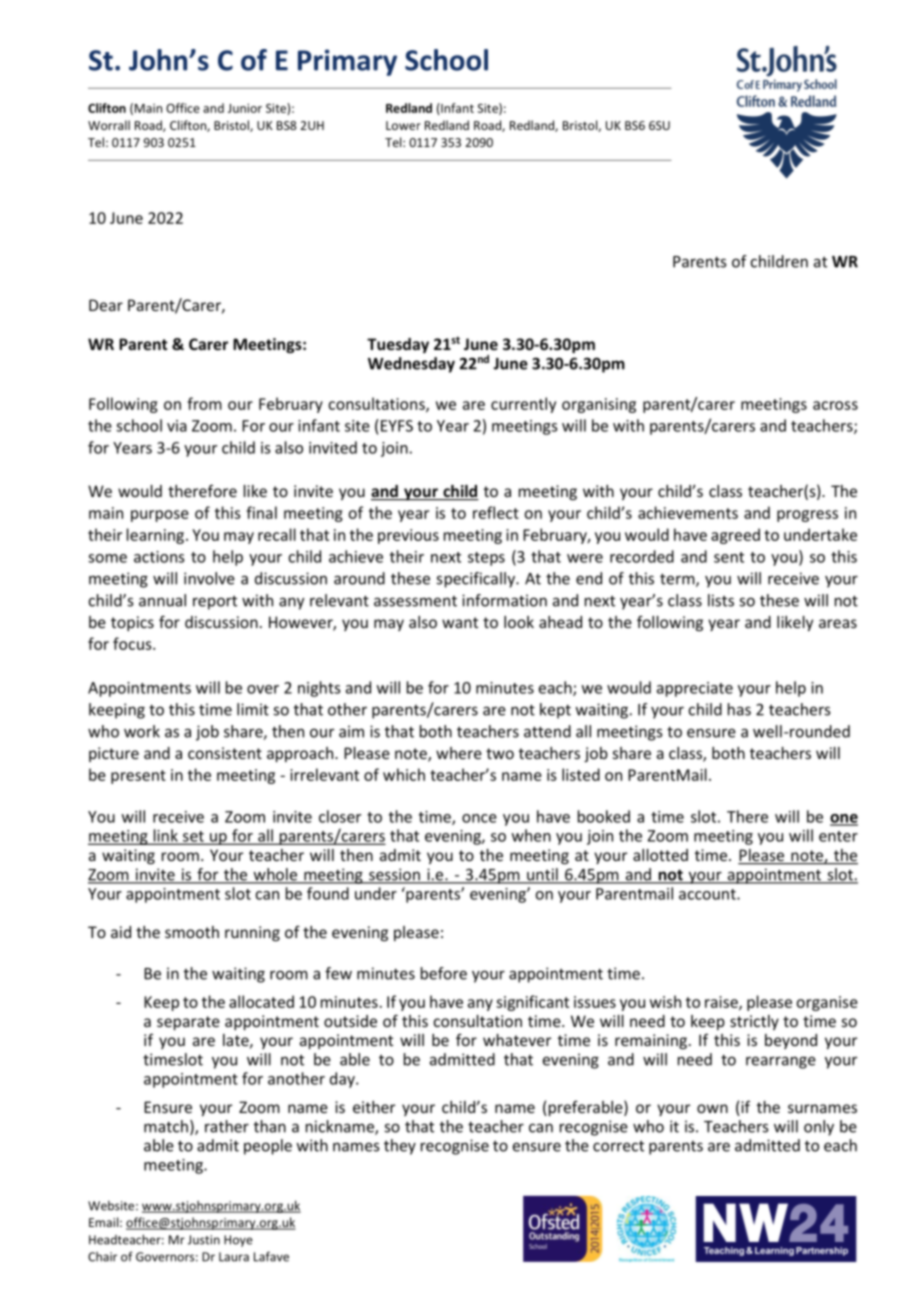 The height and width of the screenshot is (1309, 924). I want to click on set, so click(193, 837).
